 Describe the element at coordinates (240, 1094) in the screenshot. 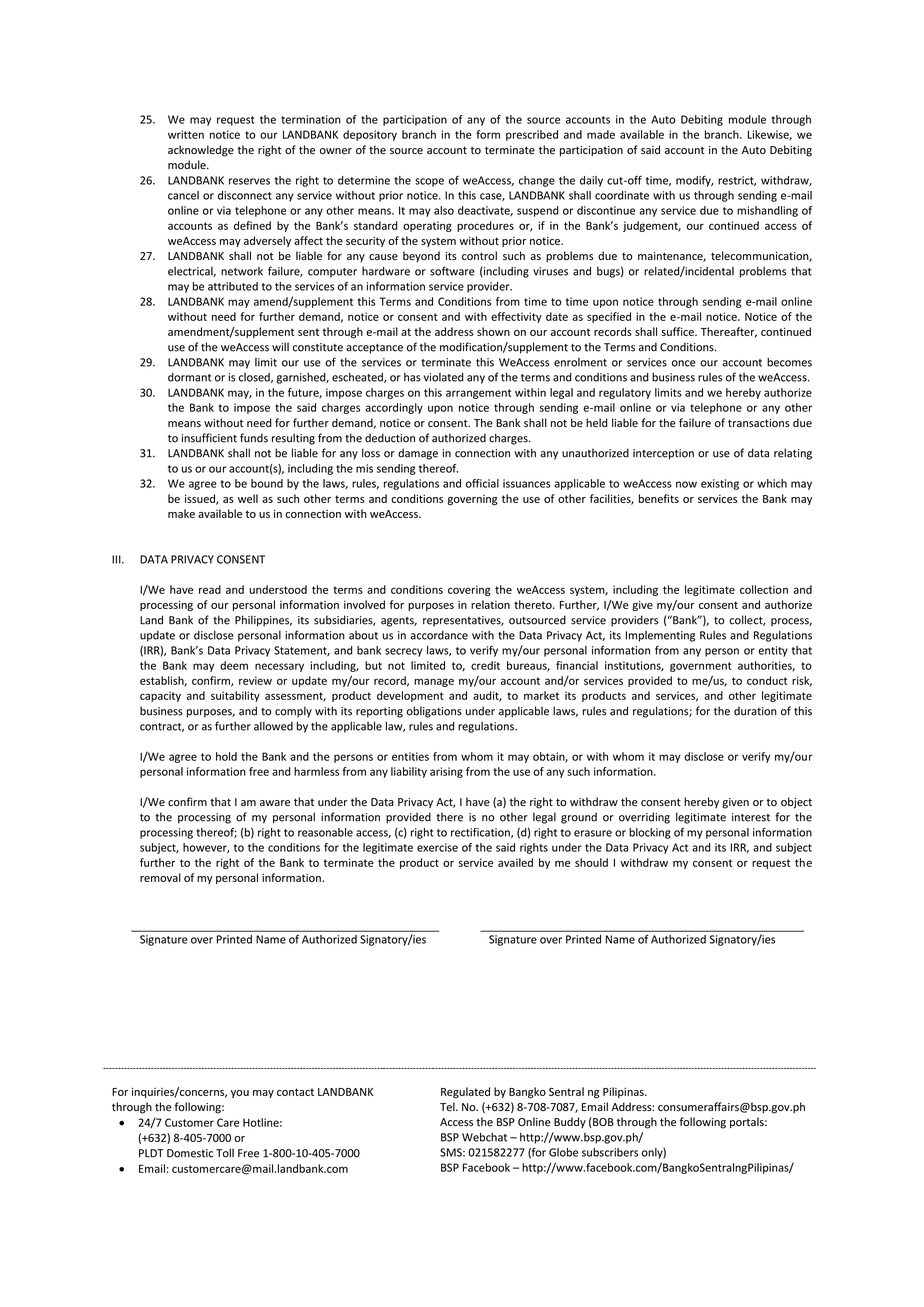

I see `you` at that location.
